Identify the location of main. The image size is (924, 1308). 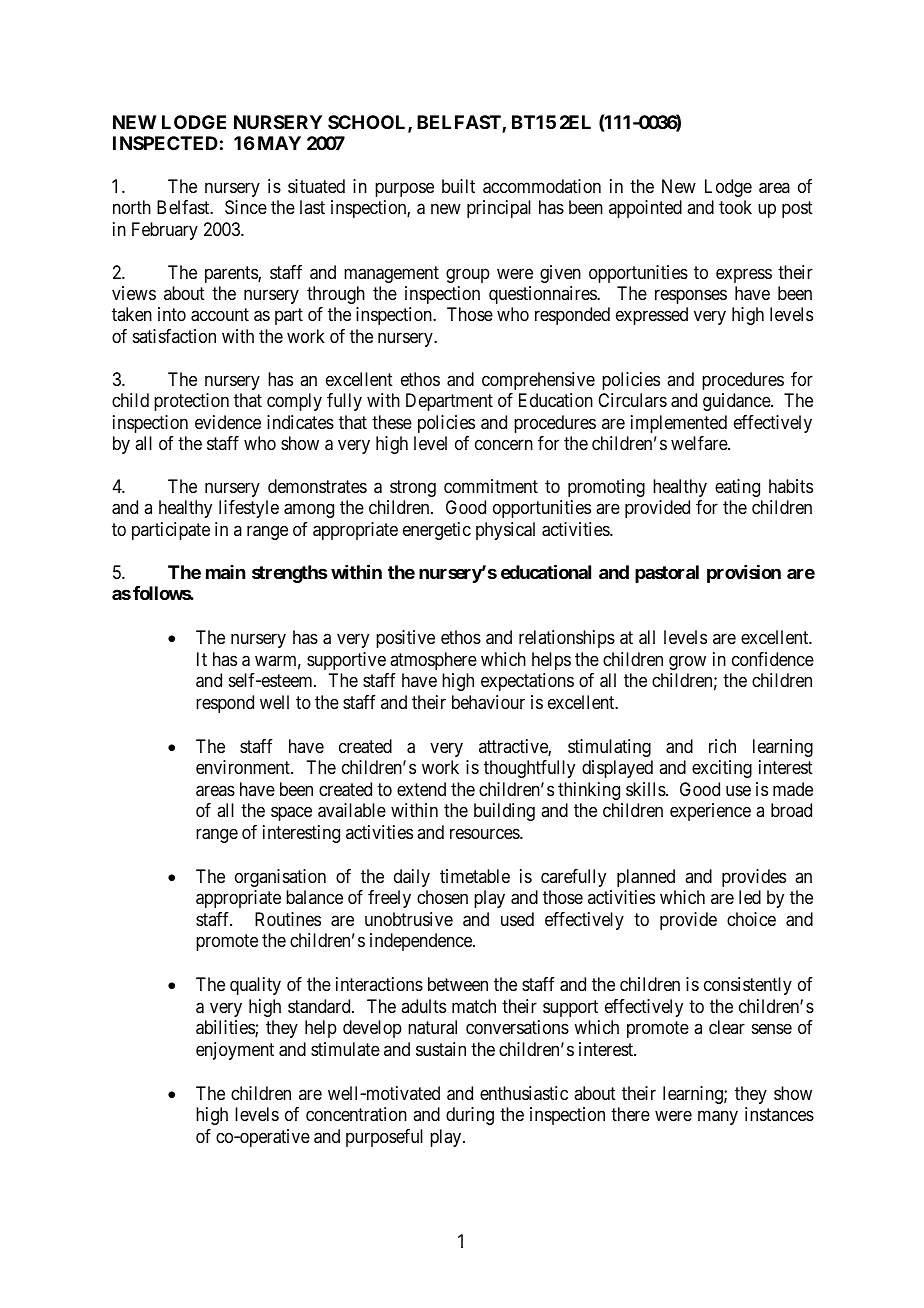
(225, 572).
